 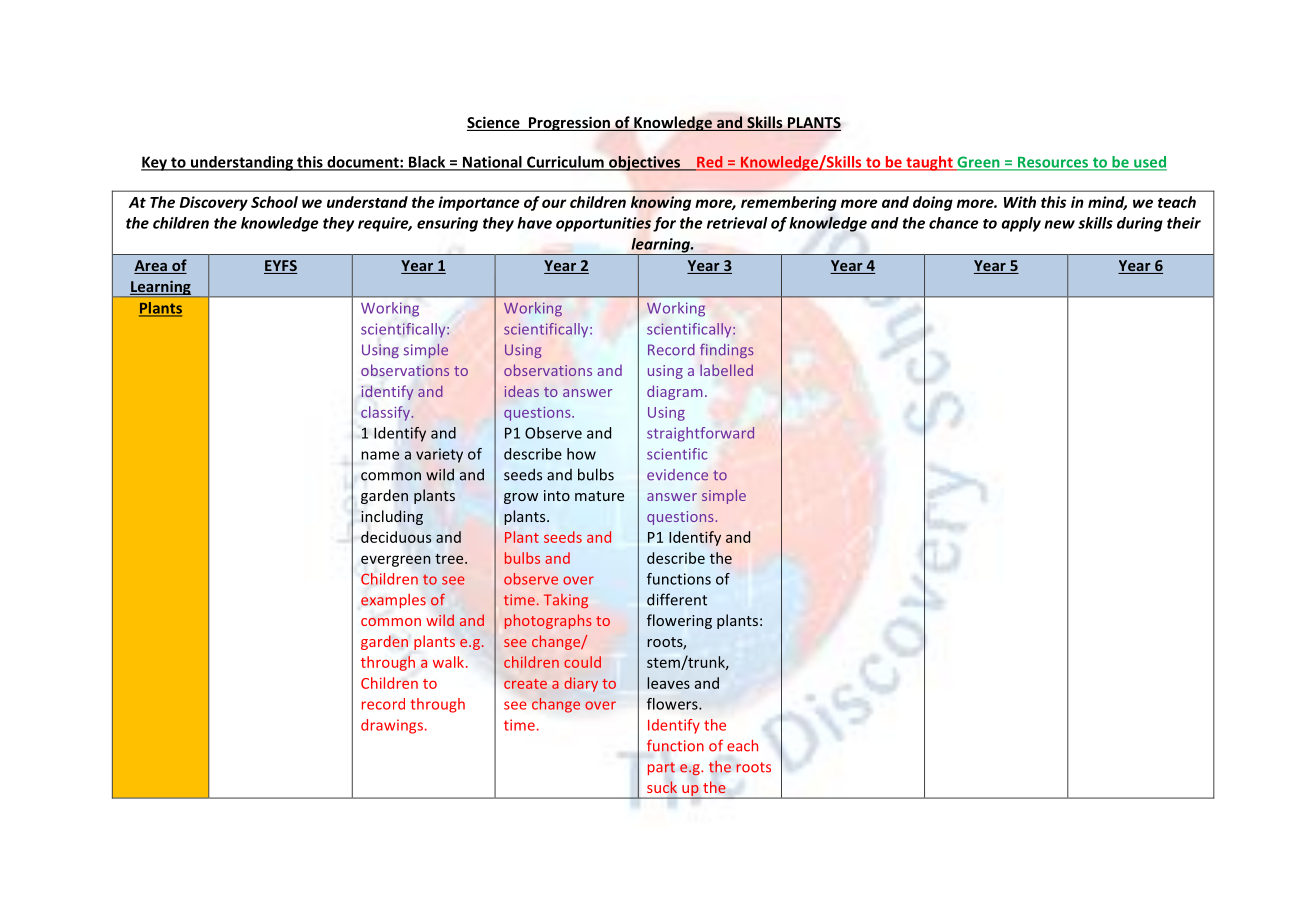 I want to click on deciduous, so click(x=396, y=537).
